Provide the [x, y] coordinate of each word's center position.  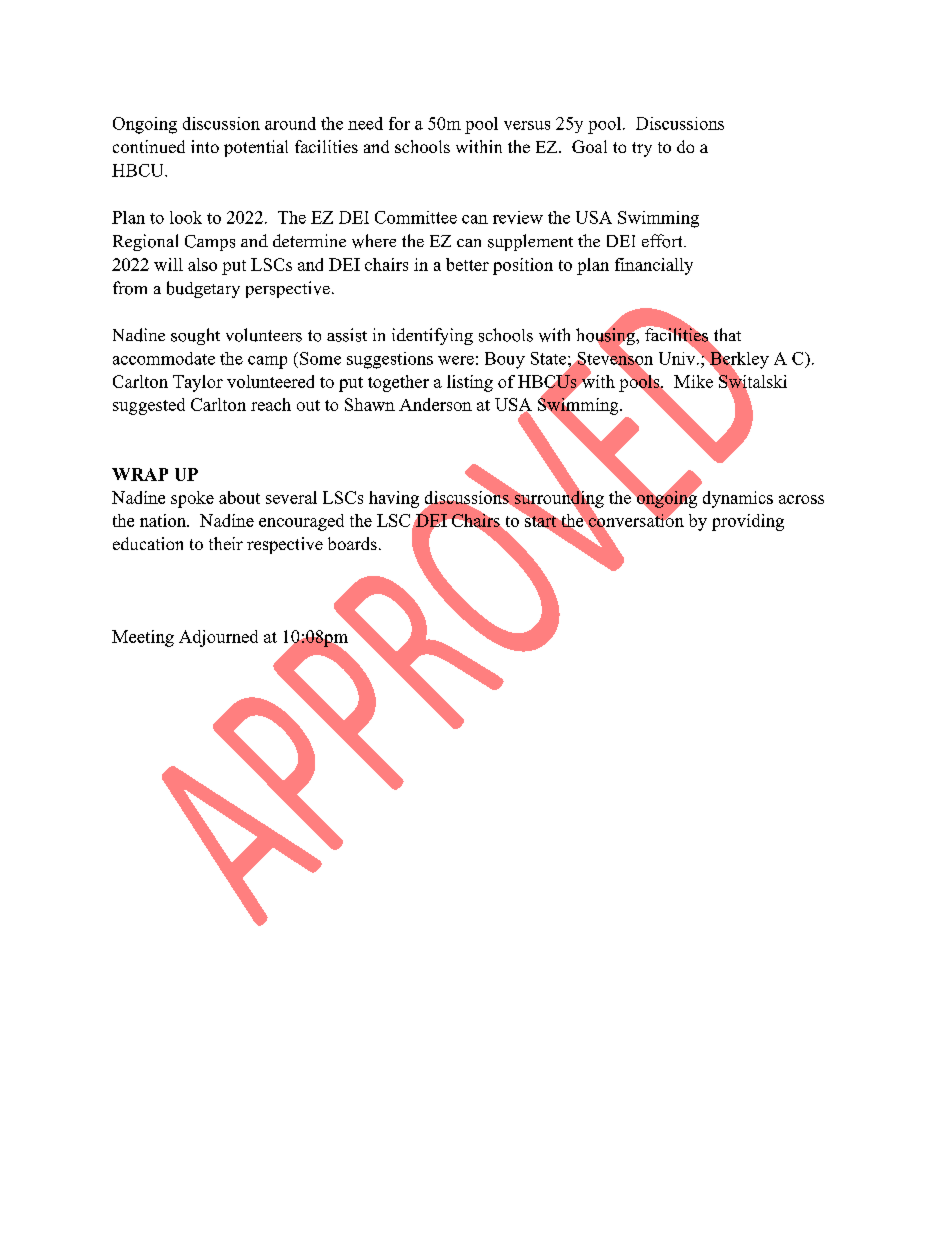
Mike [693, 381]
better [467, 264]
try [642, 149]
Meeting [143, 638]
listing [470, 383]
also [202, 264]
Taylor [198, 383]
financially [654, 266]
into [205, 146]
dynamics [738, 499]
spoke [192, 499]
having [394, 499]
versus [527, 125]
